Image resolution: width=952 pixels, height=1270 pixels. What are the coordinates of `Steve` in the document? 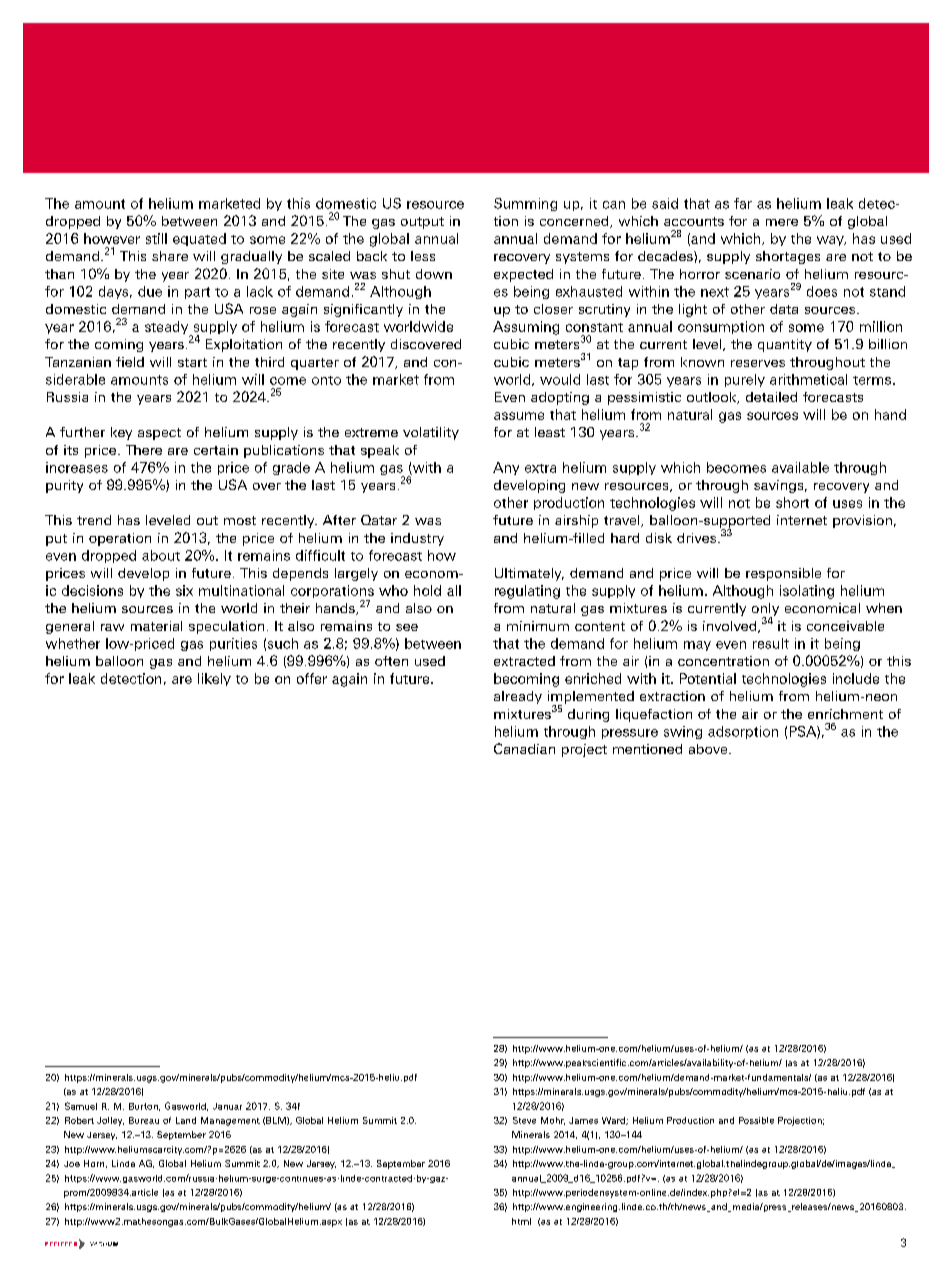 It's located at (524, 1120).
